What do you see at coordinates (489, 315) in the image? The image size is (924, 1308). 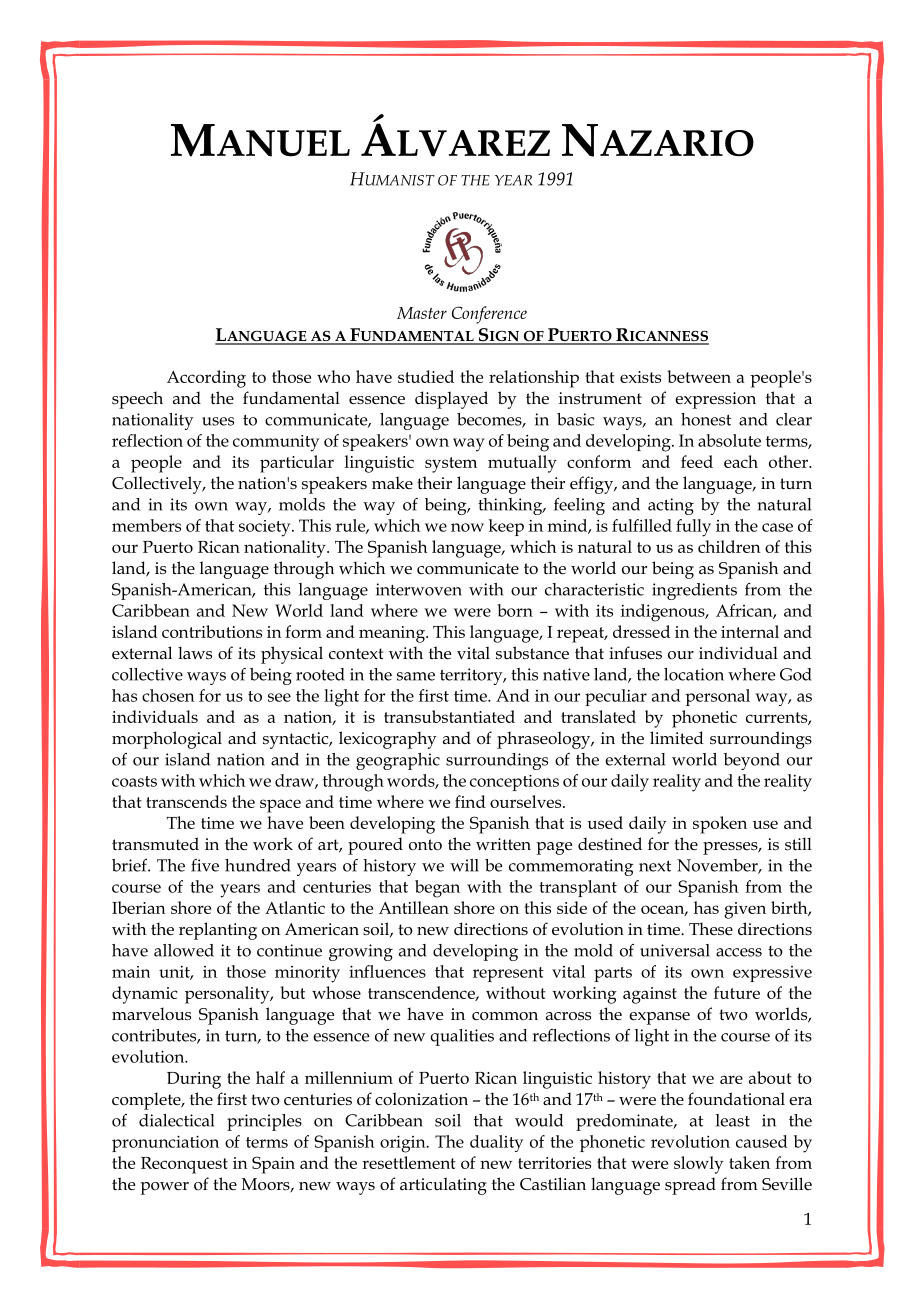 I see `Conference` at bounding box center [489, 315].
